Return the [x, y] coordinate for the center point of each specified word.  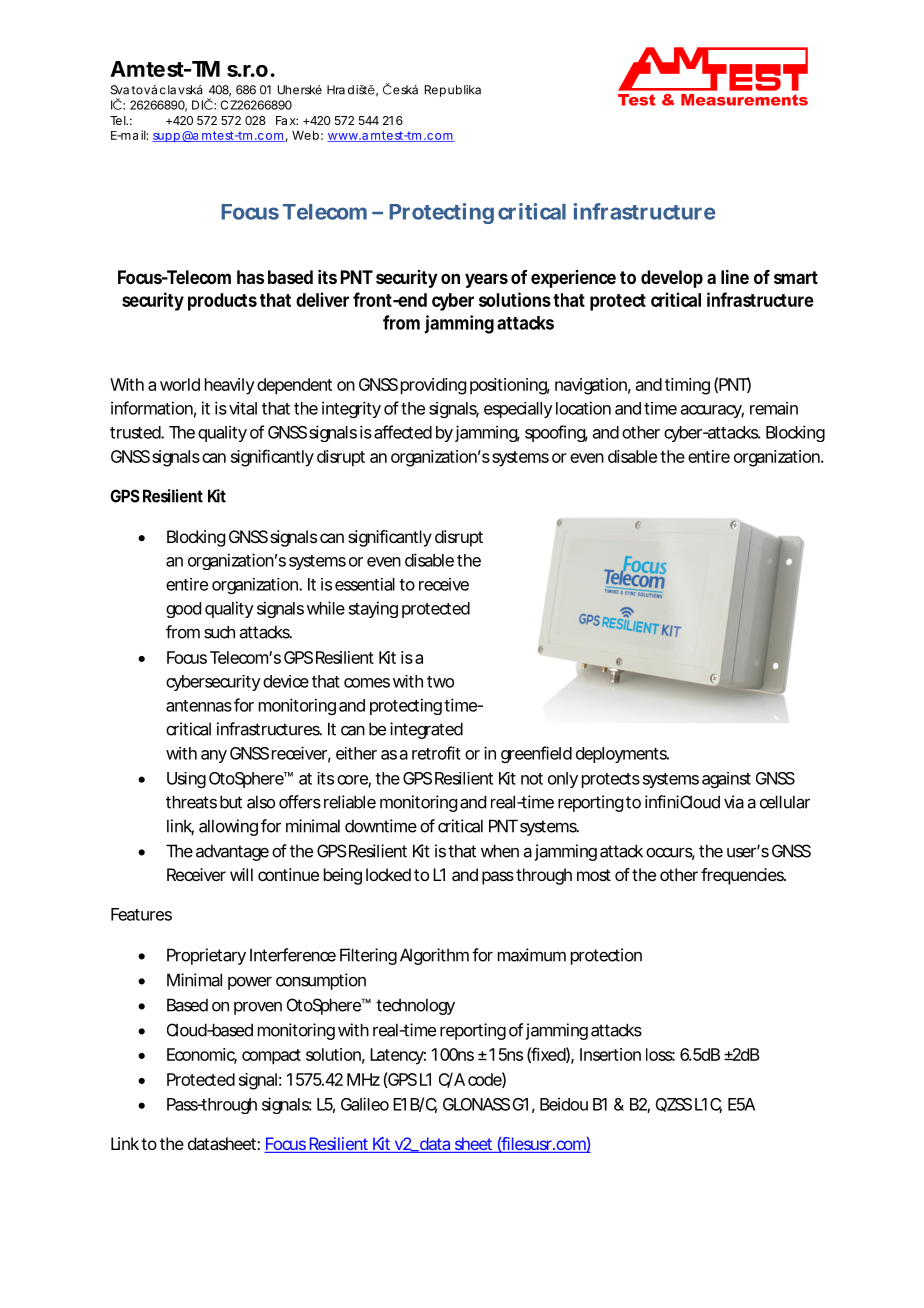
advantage [232, 852]
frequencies [743, 876]
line [735, 277]
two [440, 682]
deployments [622, 755]
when [500, 851]
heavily [230, 386]
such [219, 632]
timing [687, 386]
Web [305, 135]
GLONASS [476, 1104]
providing [433, 386]
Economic [202, 1055]
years [486, 280]
